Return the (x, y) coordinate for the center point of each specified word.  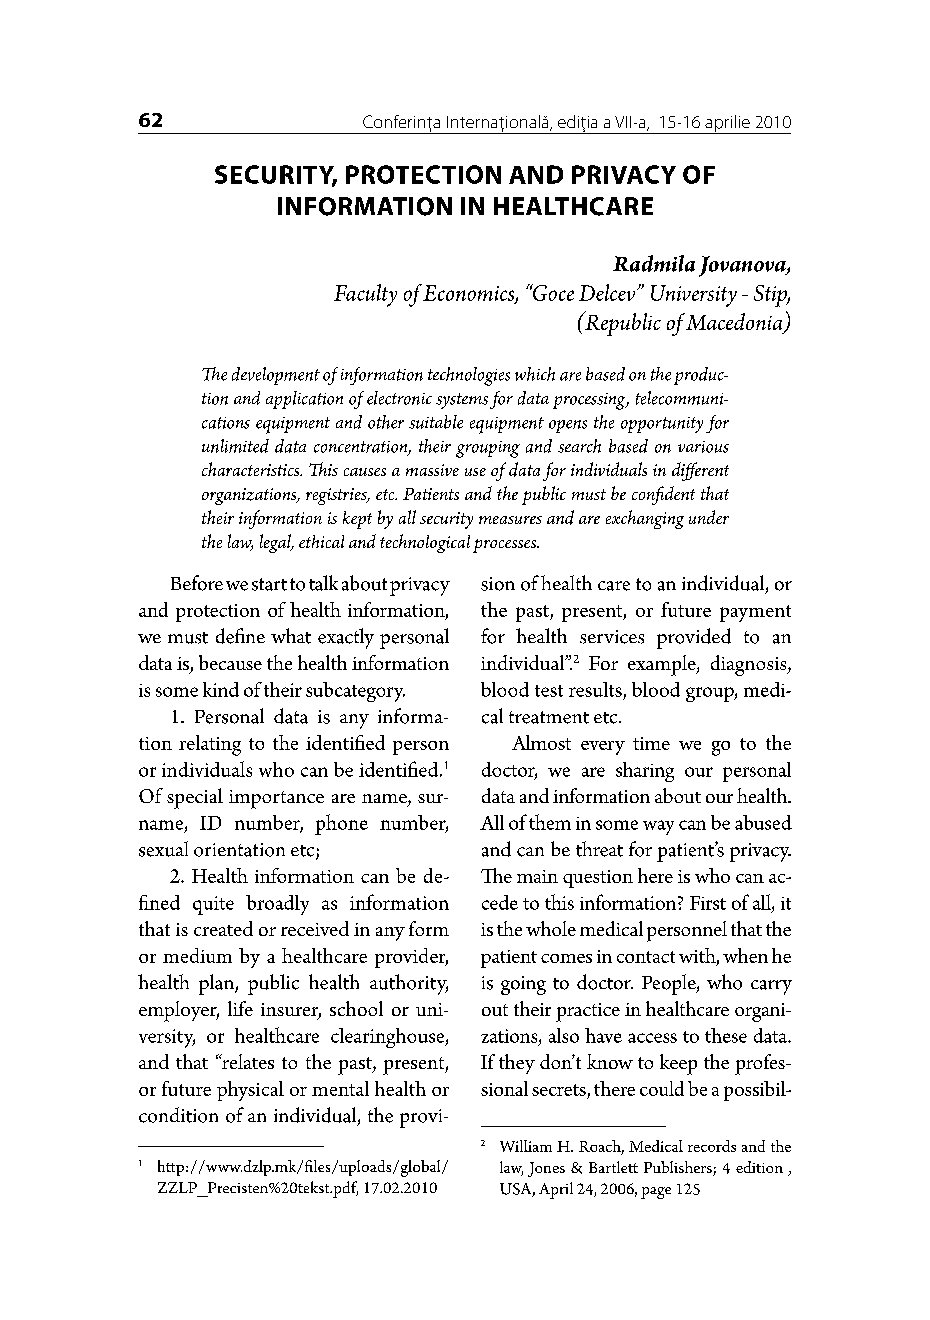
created (223, 928)
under (709, 517)
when (745, 955)
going (523, 985)
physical (250, 1091)
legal (276, 543)
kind (221, 689)
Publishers (679, 1168)
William (526, 1146)
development (276, 376)
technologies (469, 376)
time (651, 743)
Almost (541, 742)
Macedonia (735, 323)
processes (506, 546)
